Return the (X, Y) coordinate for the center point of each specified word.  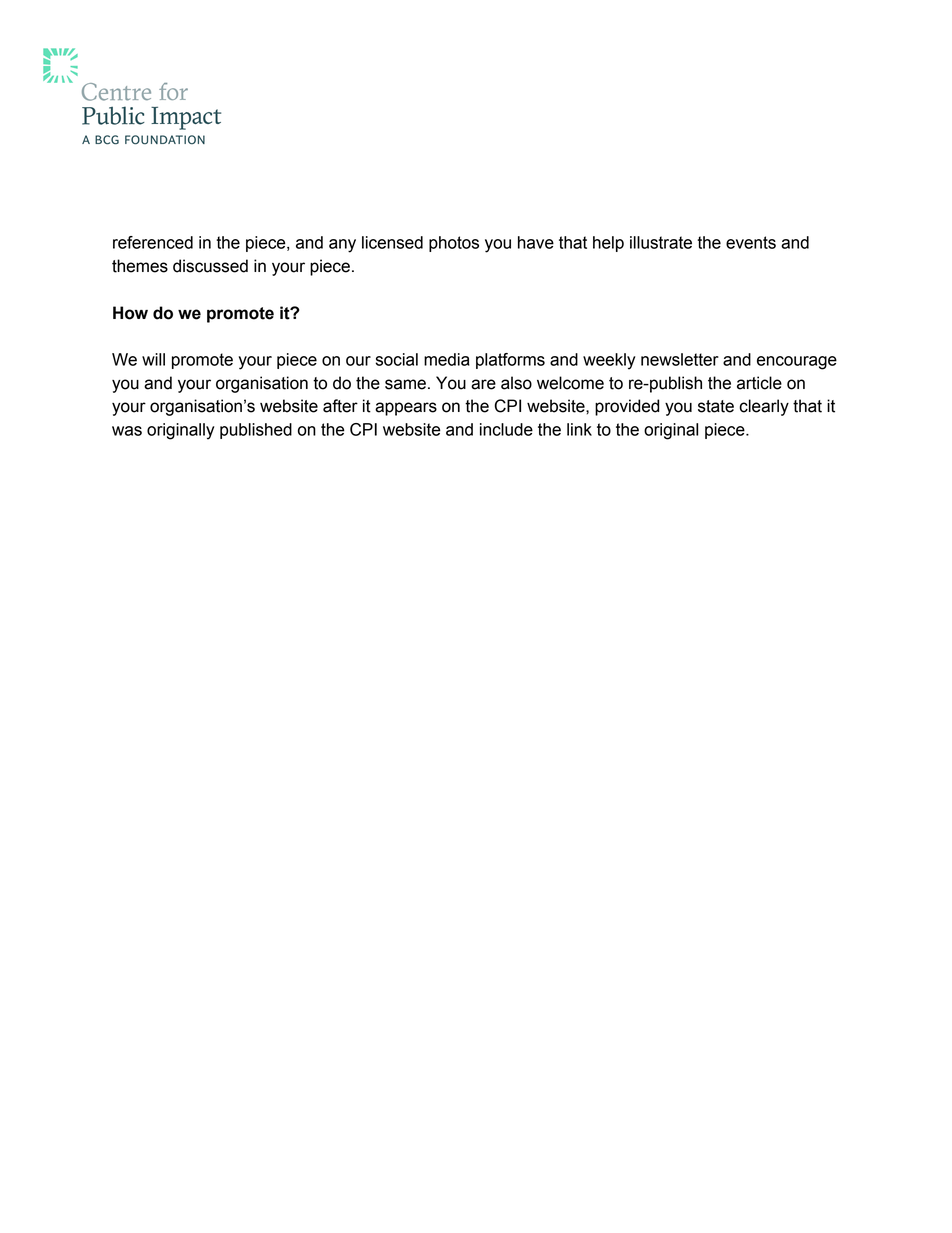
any (342, 246)
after (340, 406)
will (153, 359)
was (127, 431)
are (483, 384)
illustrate (661, 242)
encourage (797, 363)
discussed (210, 266)
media (447, 359)
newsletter (680, 359)
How (130, 313)
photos (454, 244)
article (759, 383)
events (751, 242)
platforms (510, 361)
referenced (153, 242)
